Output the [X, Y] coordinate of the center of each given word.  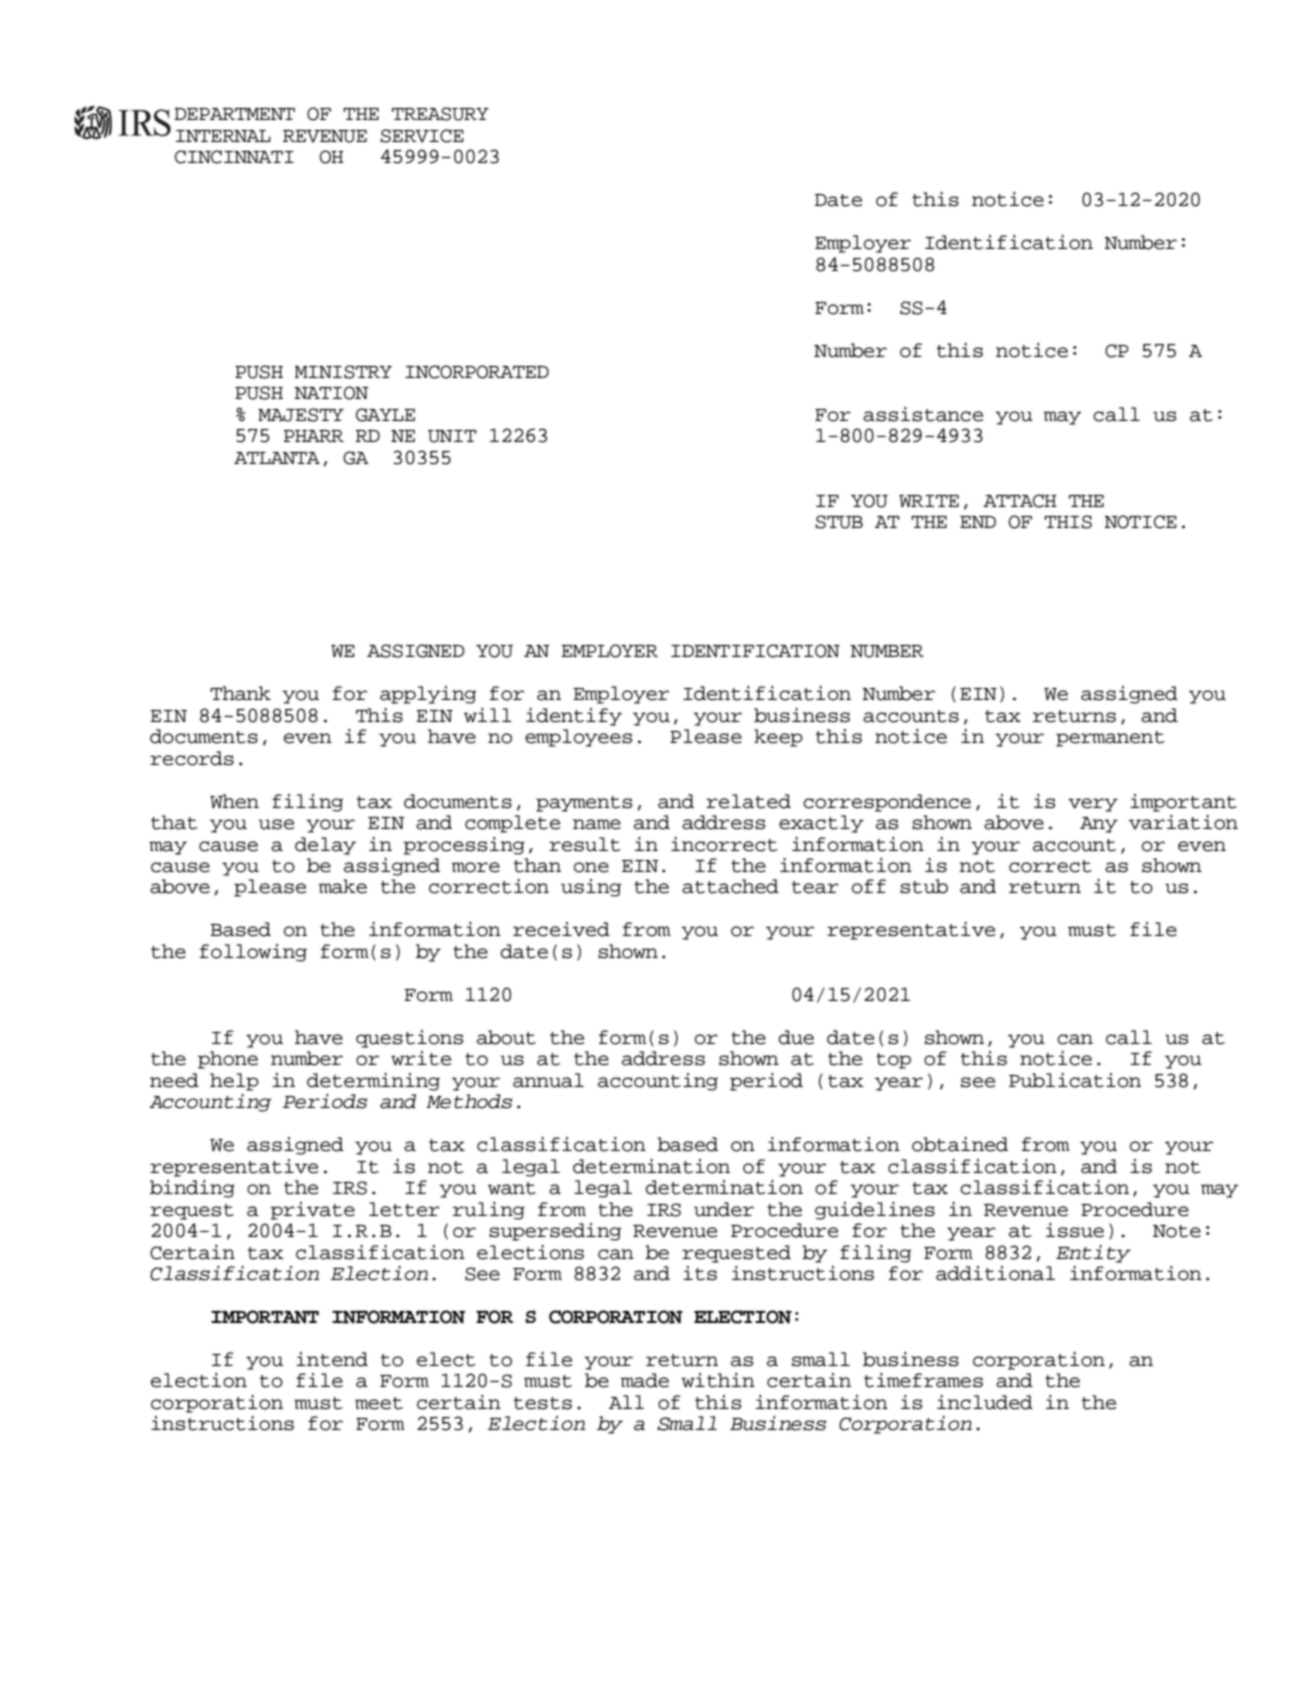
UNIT [452, 436]
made [645, 1380]
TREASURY [440, 114]
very [1093, 805]
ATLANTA [277, 458]
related [748, 801]
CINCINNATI [234, 157]
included [985, 1402]
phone [228, 1060]
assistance [923, 414]
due [796, 1037]
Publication [1075, 1080]
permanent [1110, 739]
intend [332, 1359]
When [234, 801]
